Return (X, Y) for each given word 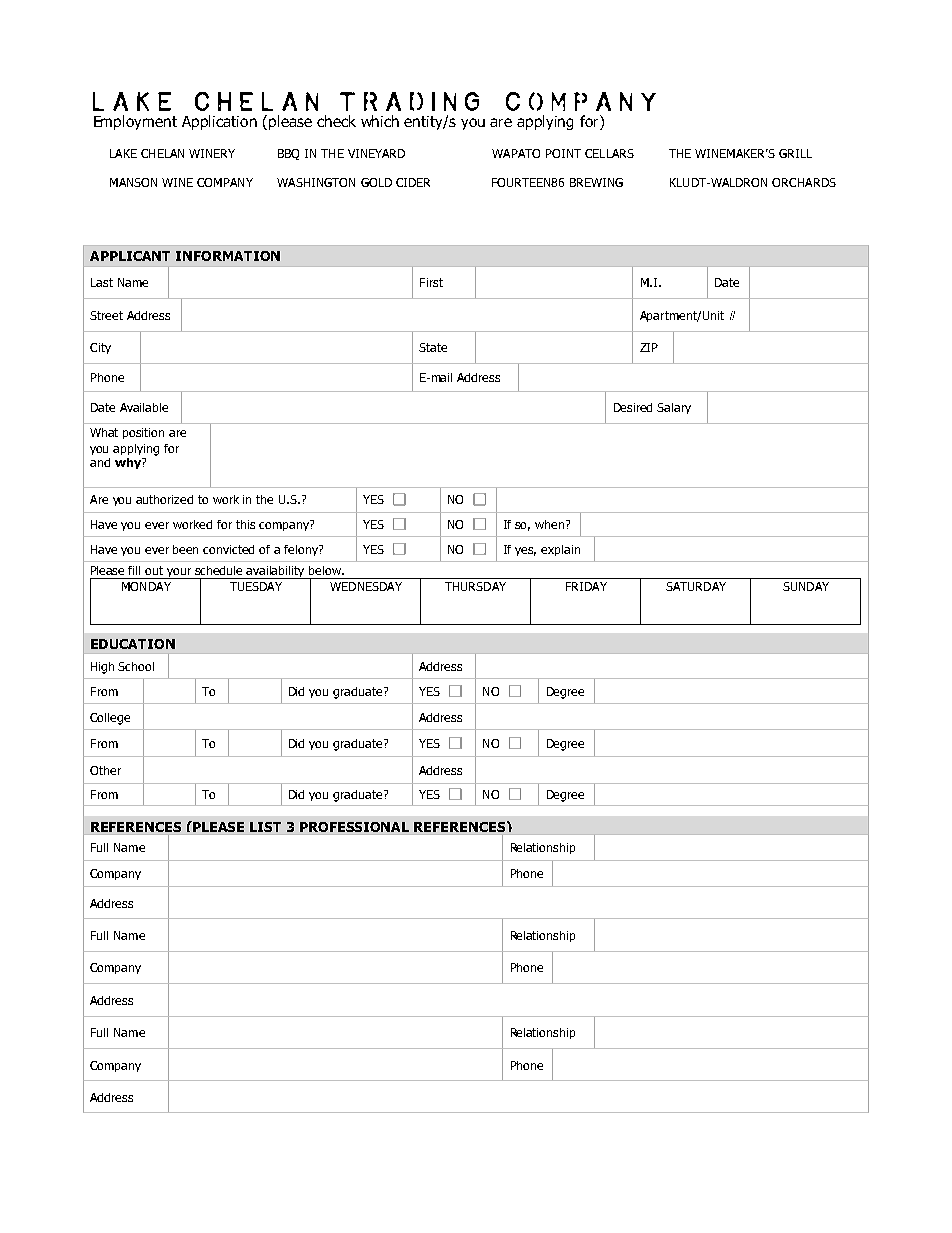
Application (219, 122)
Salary (674, 408)
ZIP (649, 347)
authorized (164, 499)
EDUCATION (133, 644)
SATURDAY (696, 586)
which (380, 121)
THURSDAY (475, 586)
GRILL (795, 153)
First (431, 282)
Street (106, 315)
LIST (265, 827)
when (551, 524)
